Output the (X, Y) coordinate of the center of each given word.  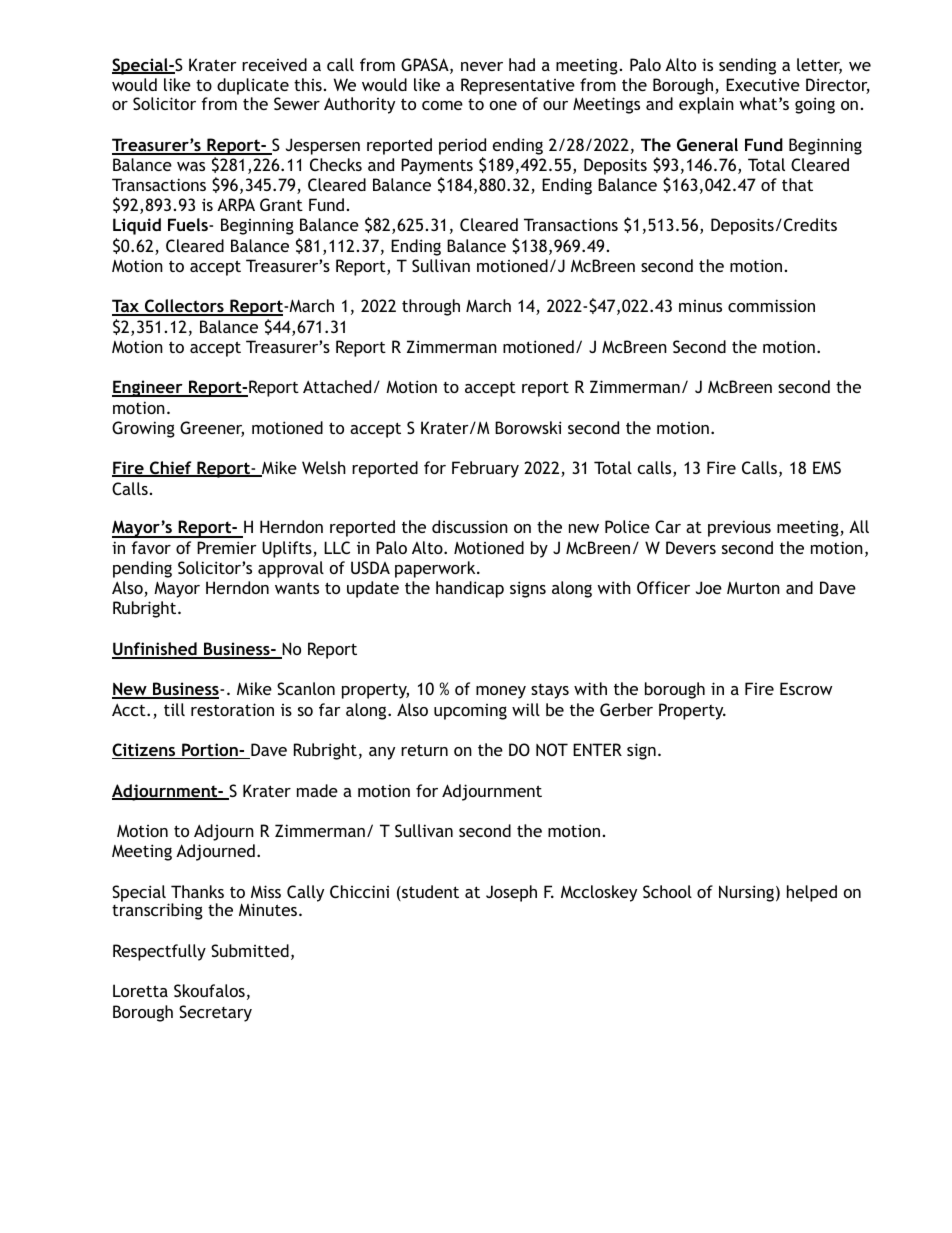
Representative (518, 88)
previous (739, 528)
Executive (763, 84)
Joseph (511, 893)
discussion (470, 526)
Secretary (215, 1013)
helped (812, 893)
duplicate (253, 88)
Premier (227, 547)
